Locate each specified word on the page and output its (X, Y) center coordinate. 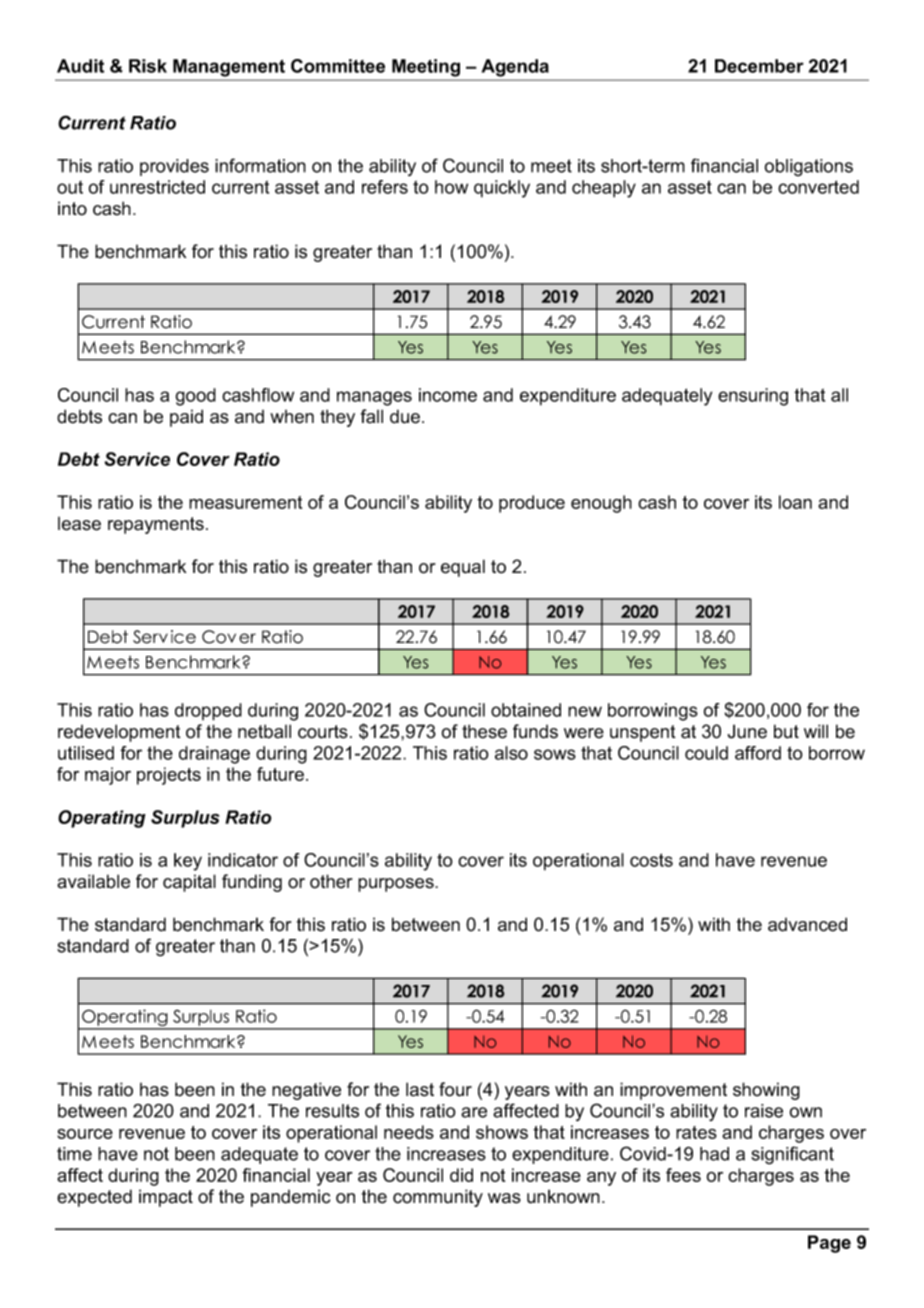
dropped (208, 712)
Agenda (515, 68)
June (747, 731)
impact (166, 1198)
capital (189, 883)
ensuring (753, 397)
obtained (526, 710)
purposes (397, 885)
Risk (148, 66)
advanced (807, 924)
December (759, 66)
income (448, 395)
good (195, 397)
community (438, 1198)
